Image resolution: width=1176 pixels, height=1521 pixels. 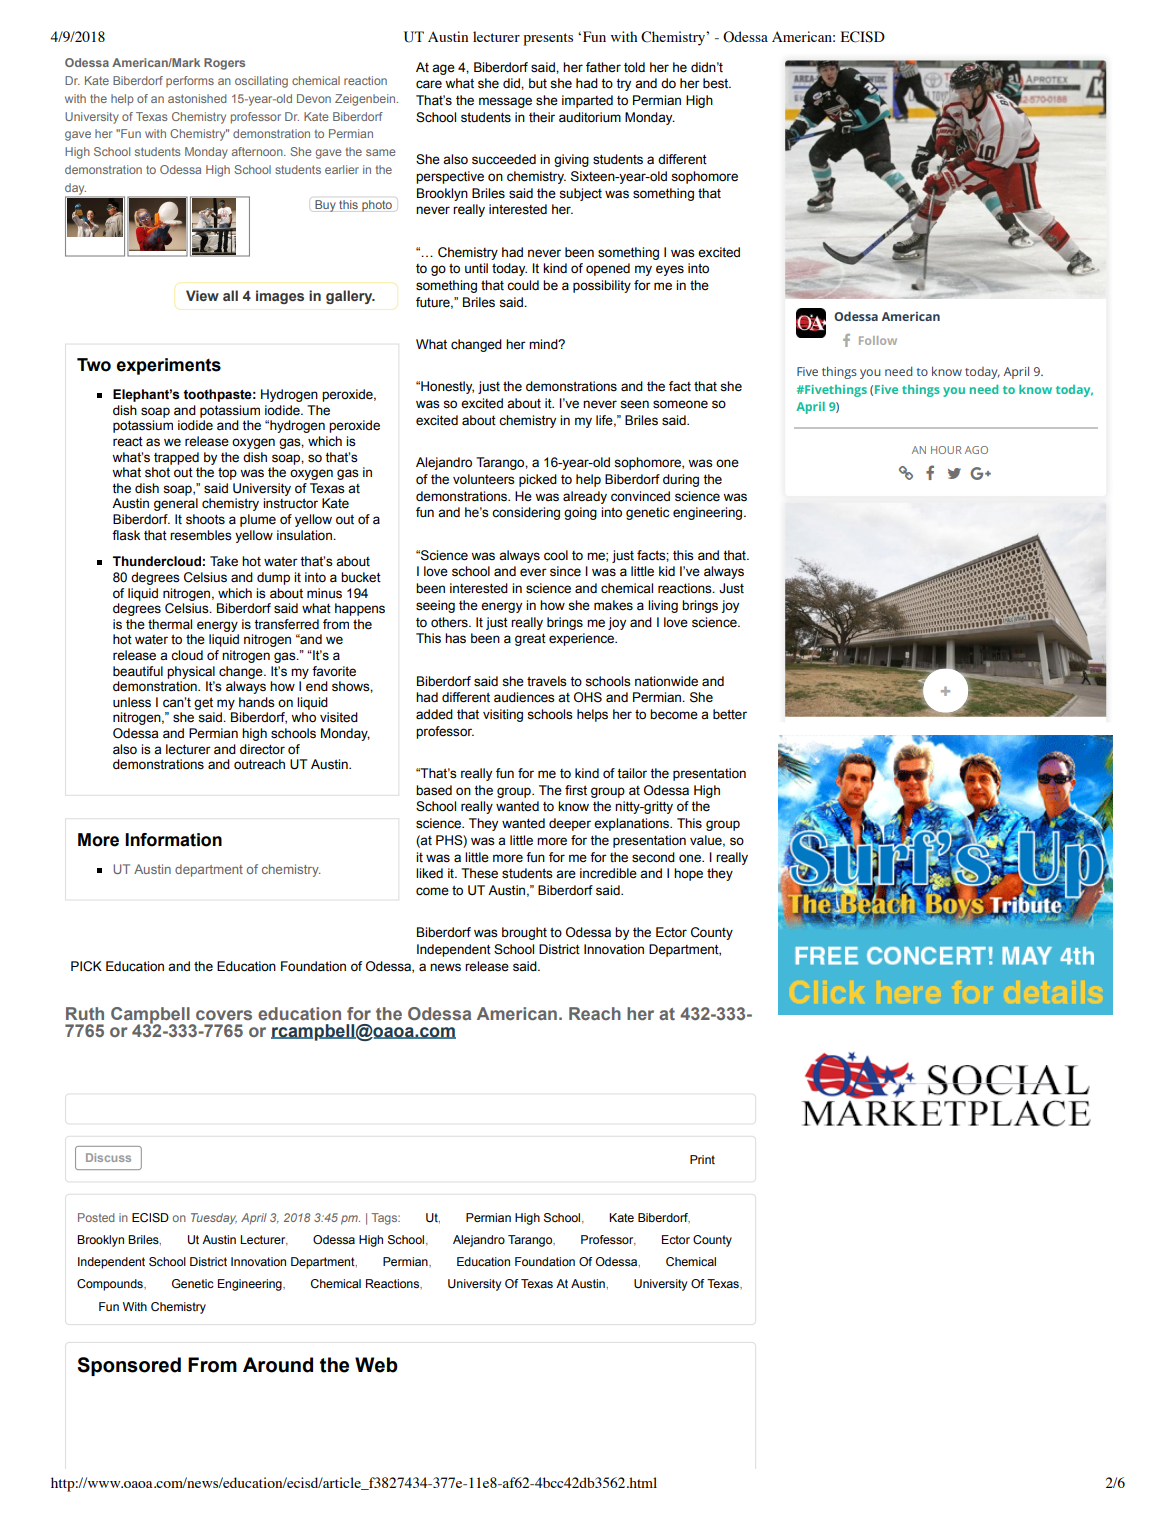 I want to click on but, so click(x=538, y=83).
